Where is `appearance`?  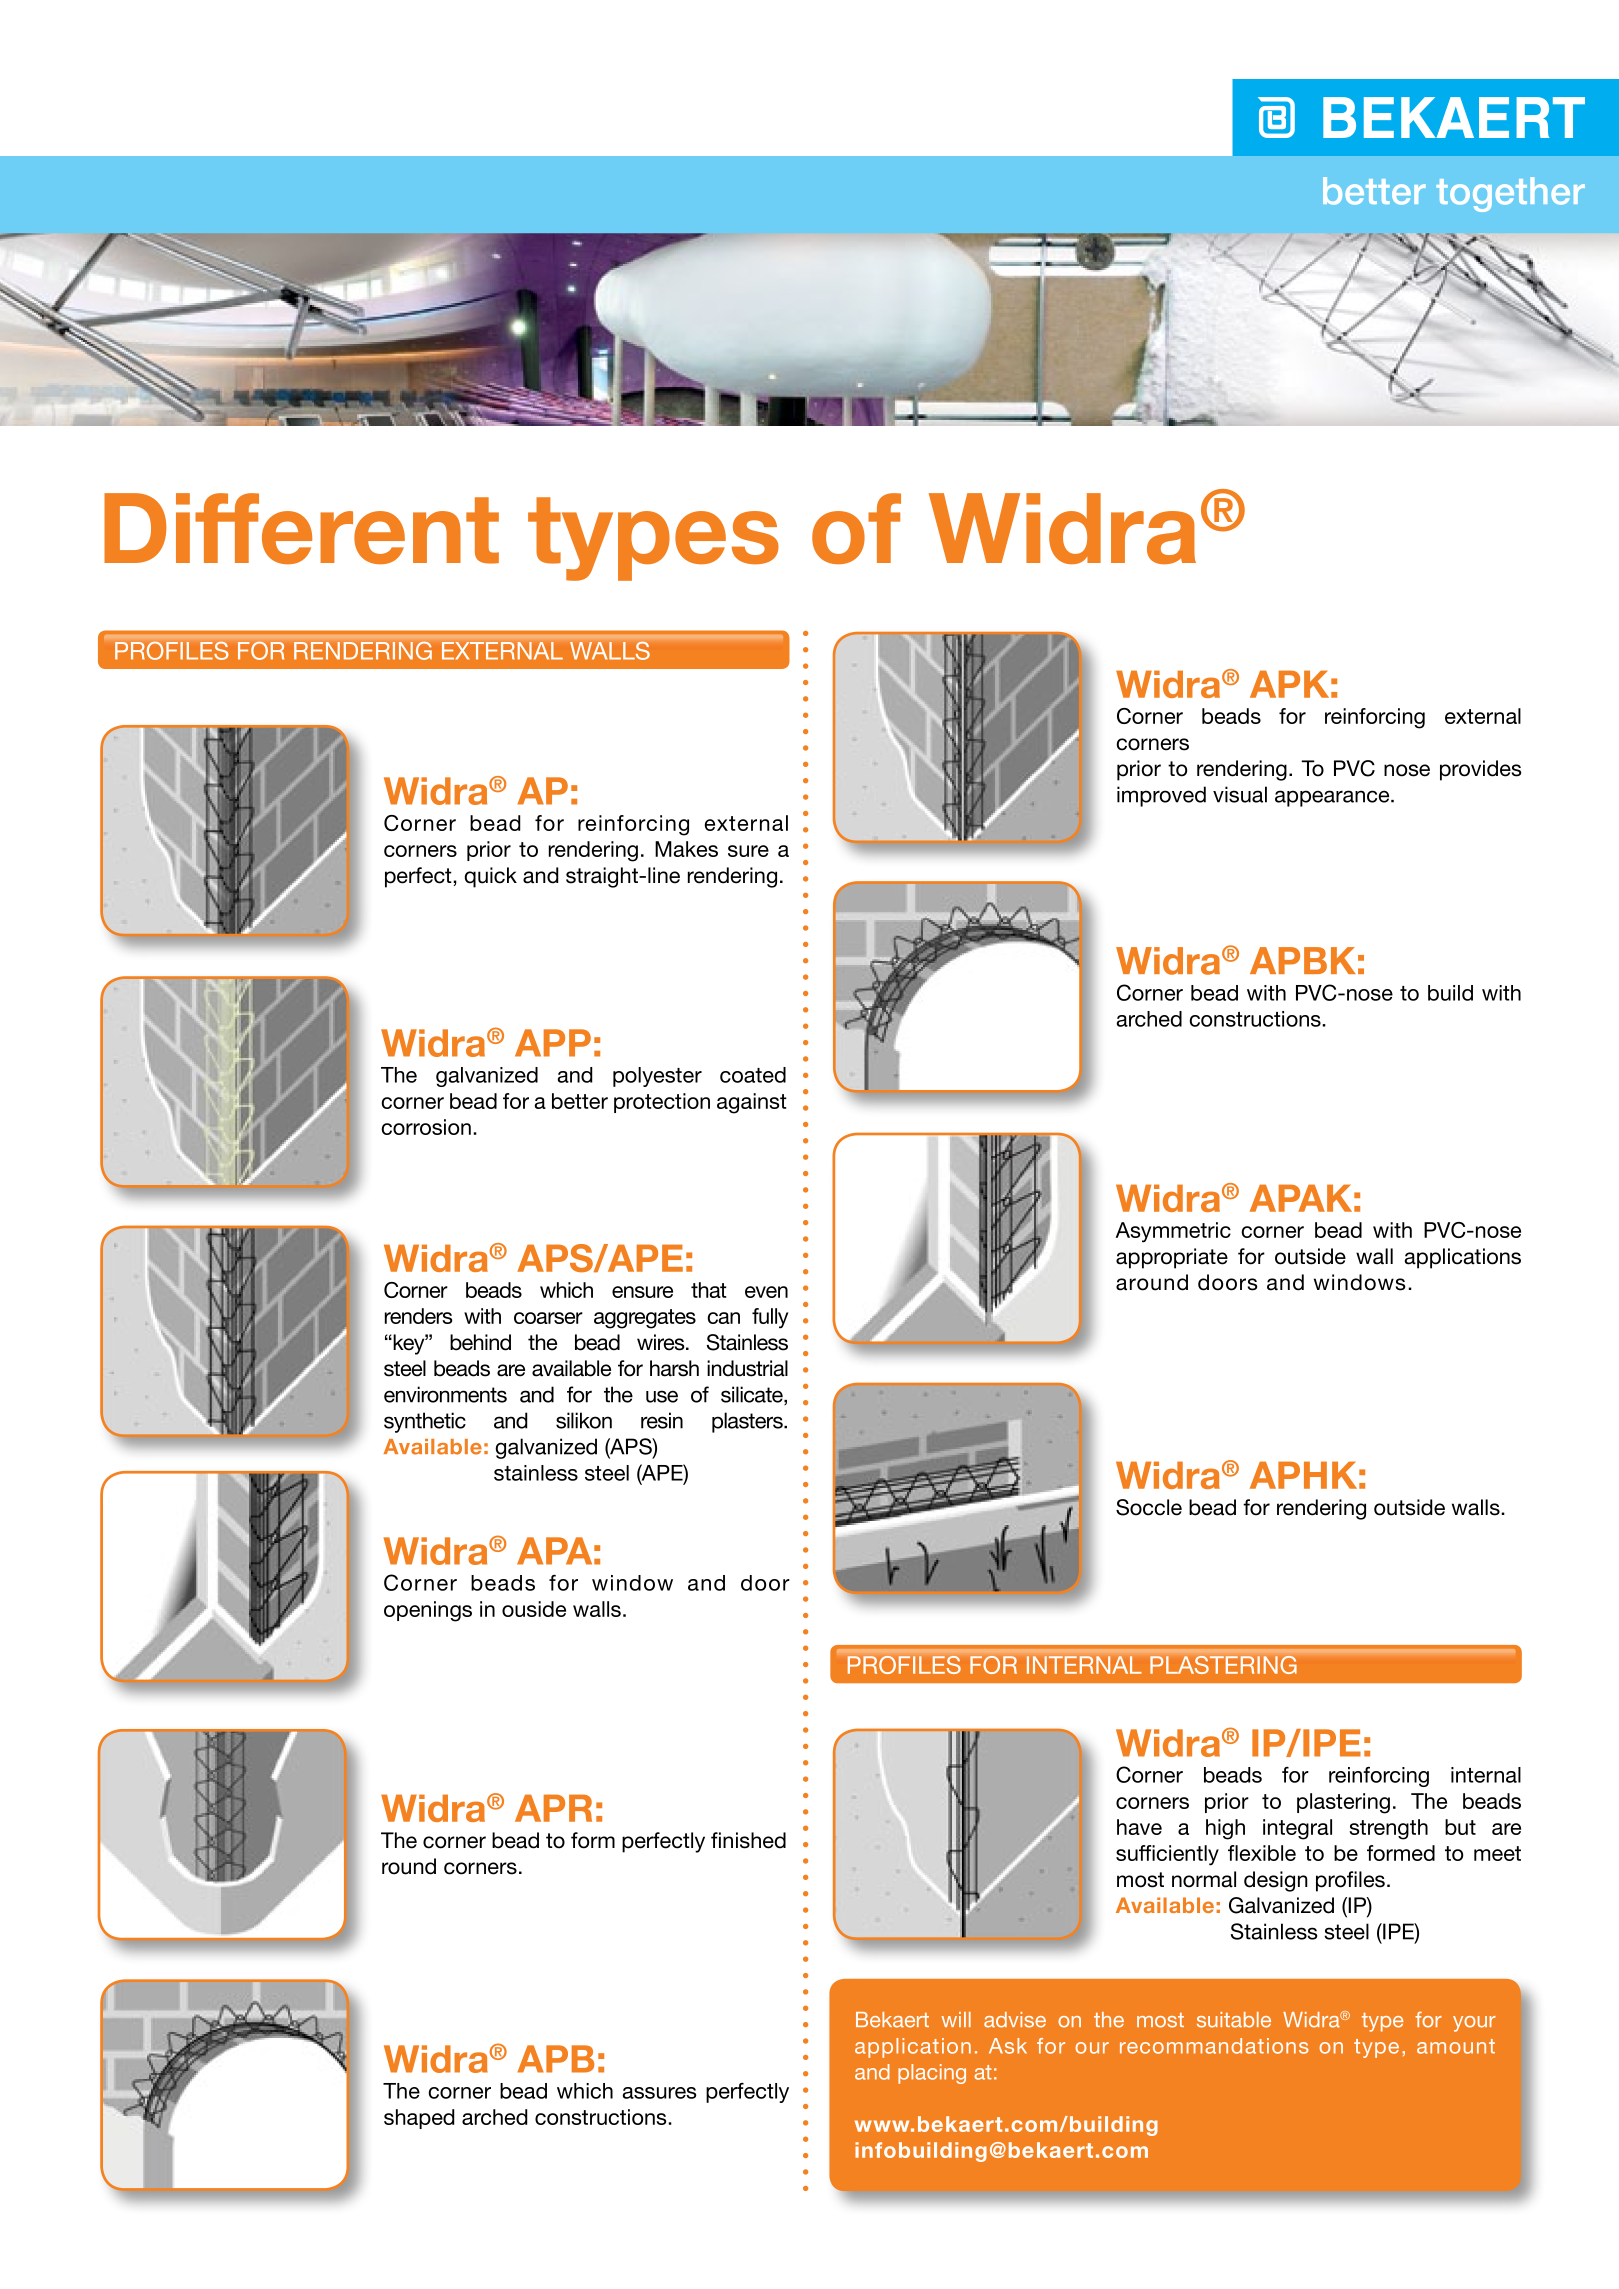
appearance is located at coordinates (1333, 798).
